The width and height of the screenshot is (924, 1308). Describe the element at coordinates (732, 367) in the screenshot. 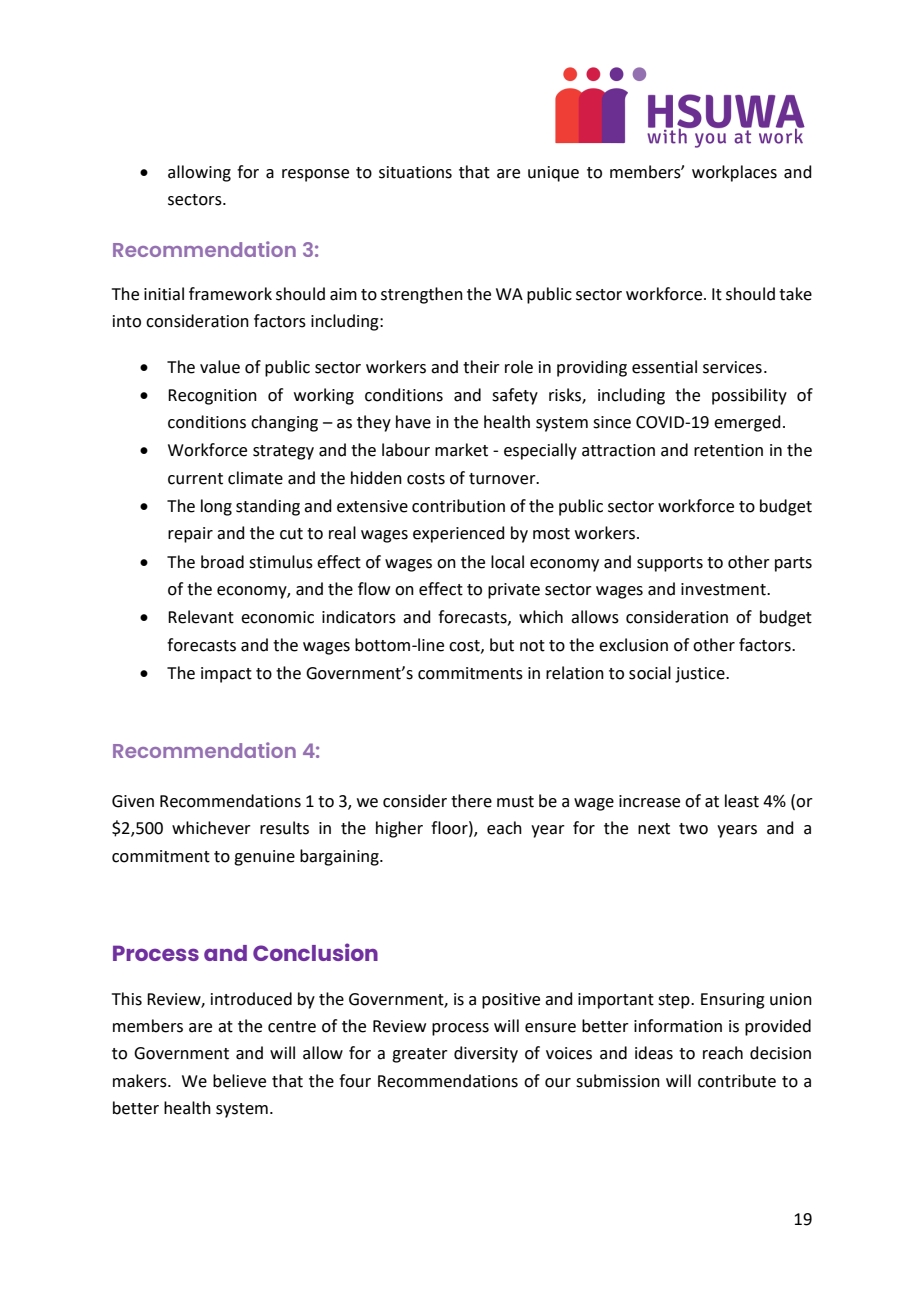

I see `services` at that location.
